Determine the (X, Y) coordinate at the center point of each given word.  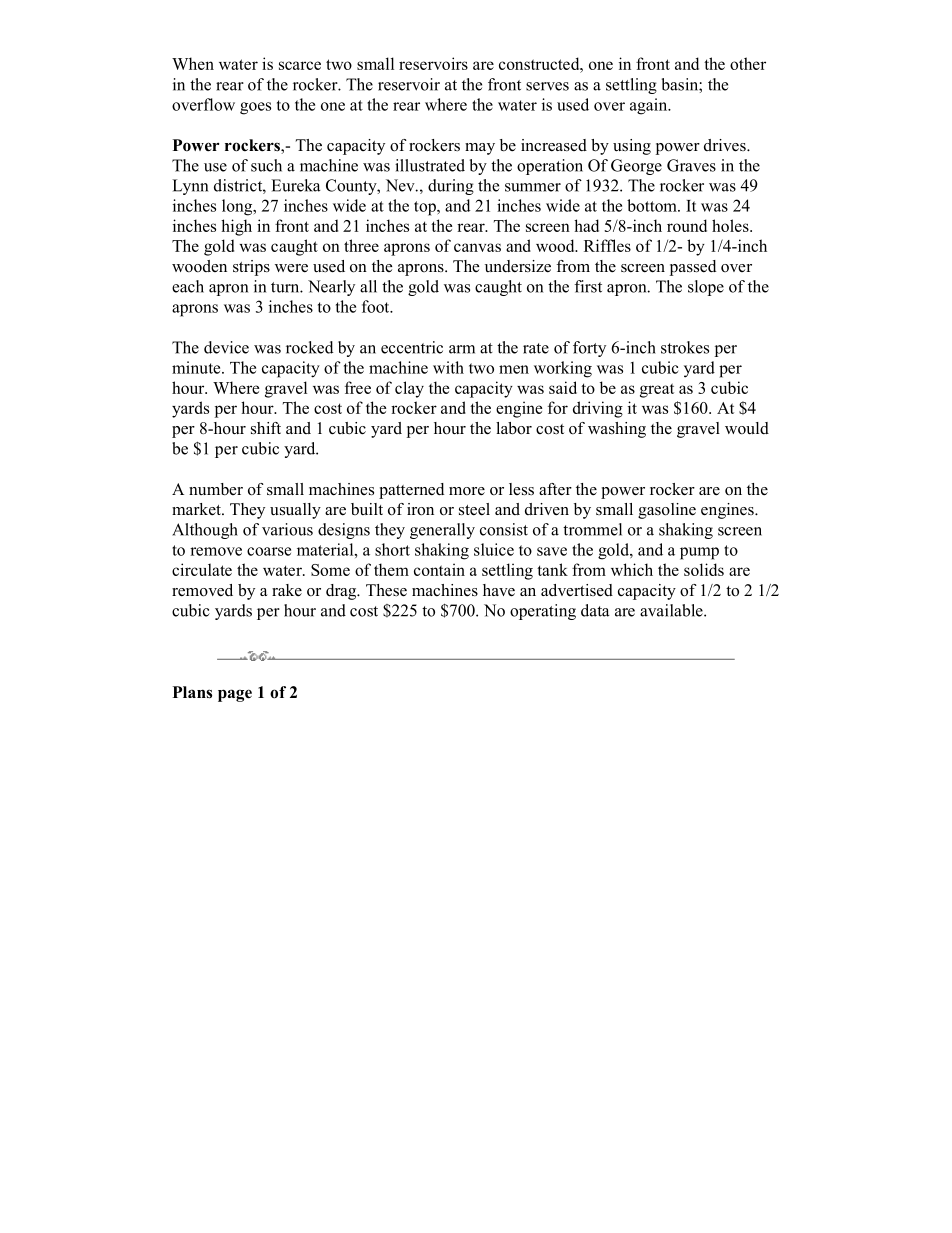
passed (693, 268)
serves (547, 86)
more (467, 491)
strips (251, 268)
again (650, 106)
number (216, 489)
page (235, 695)
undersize (518, 266)
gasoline (667, 511)
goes (255, 108)
